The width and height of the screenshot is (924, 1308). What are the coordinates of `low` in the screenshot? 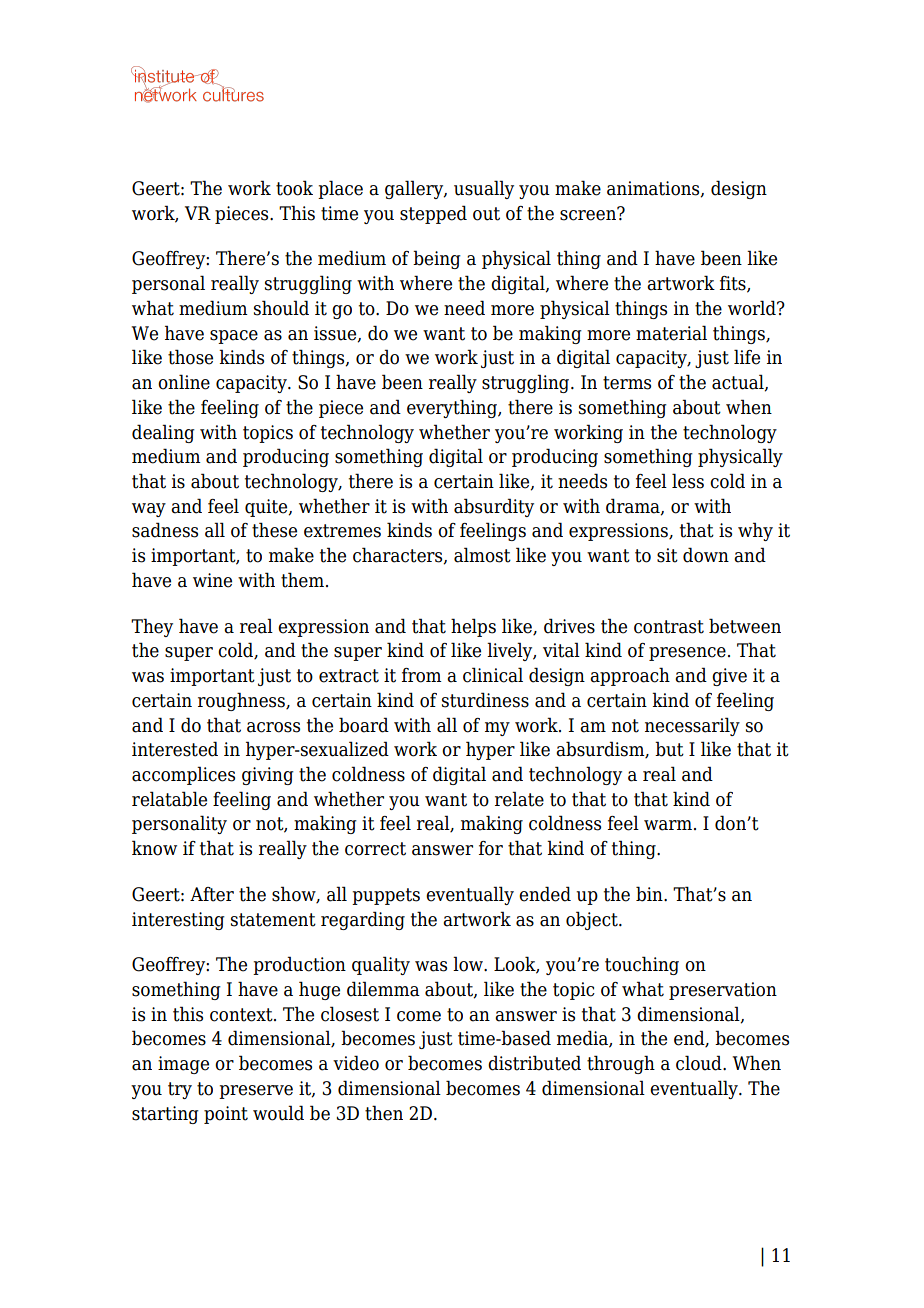 It's located at (469, 964).
